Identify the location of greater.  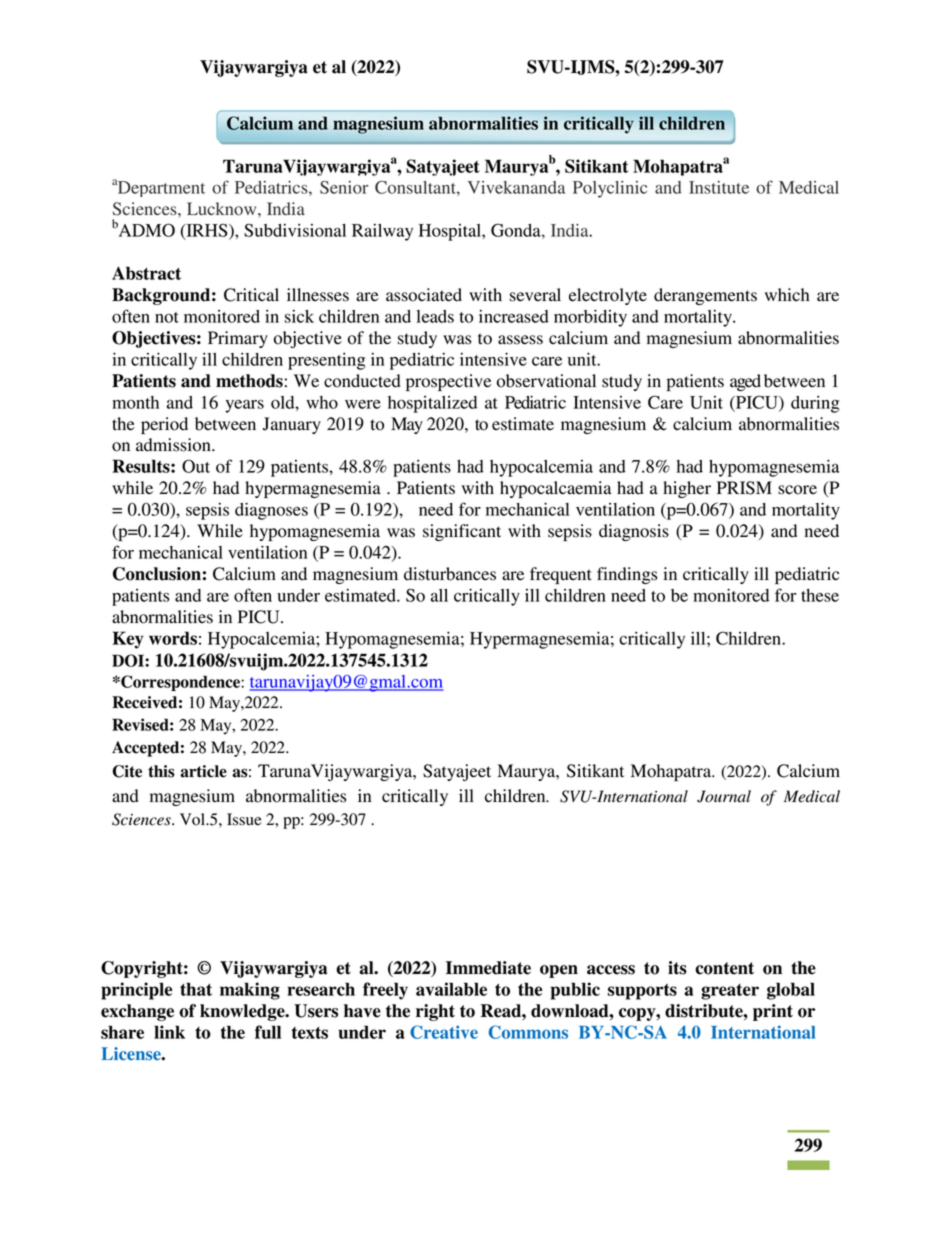
(730, 992).
